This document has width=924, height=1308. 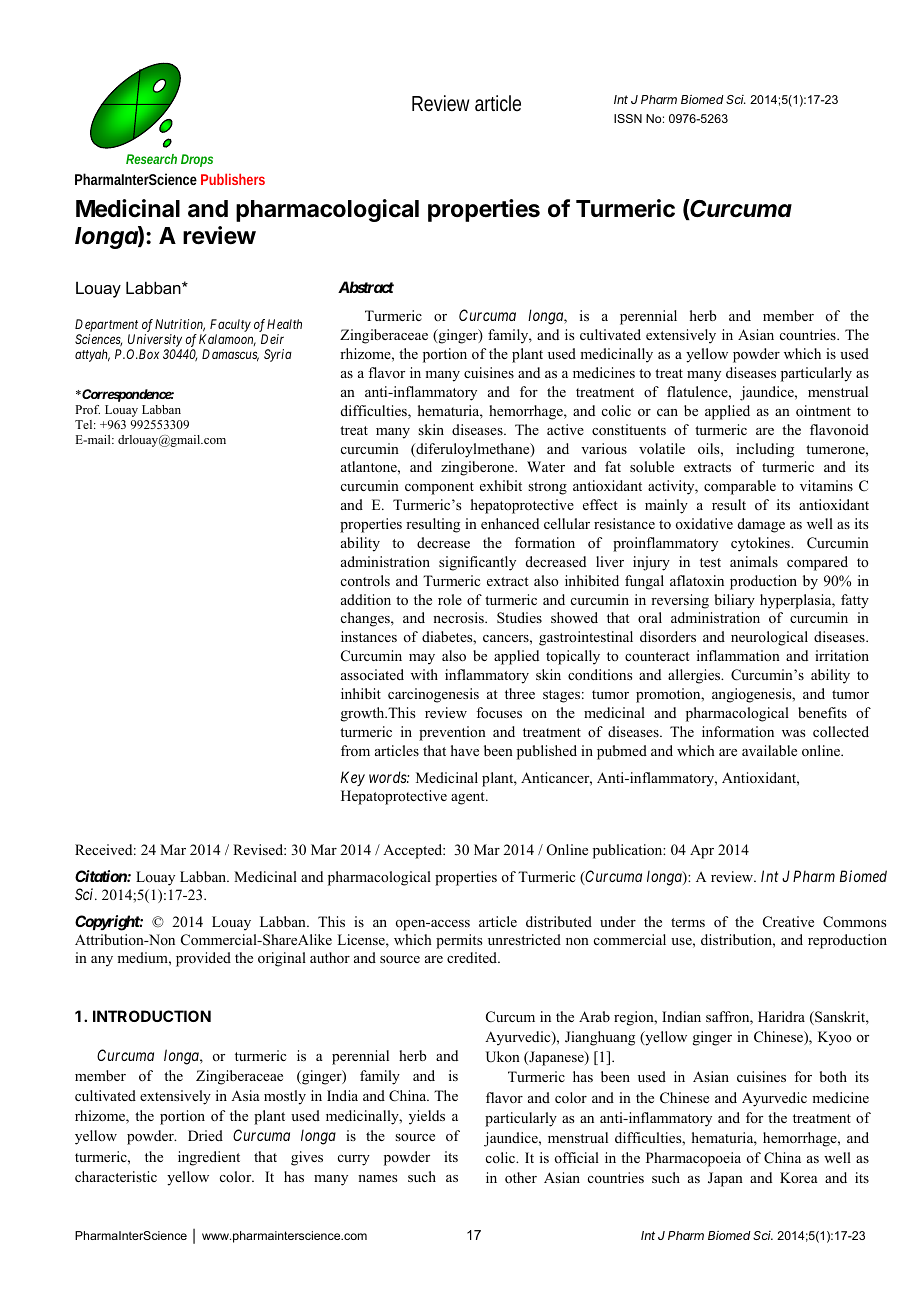 I want to click on Dried, so click(x=205, y=1135).
